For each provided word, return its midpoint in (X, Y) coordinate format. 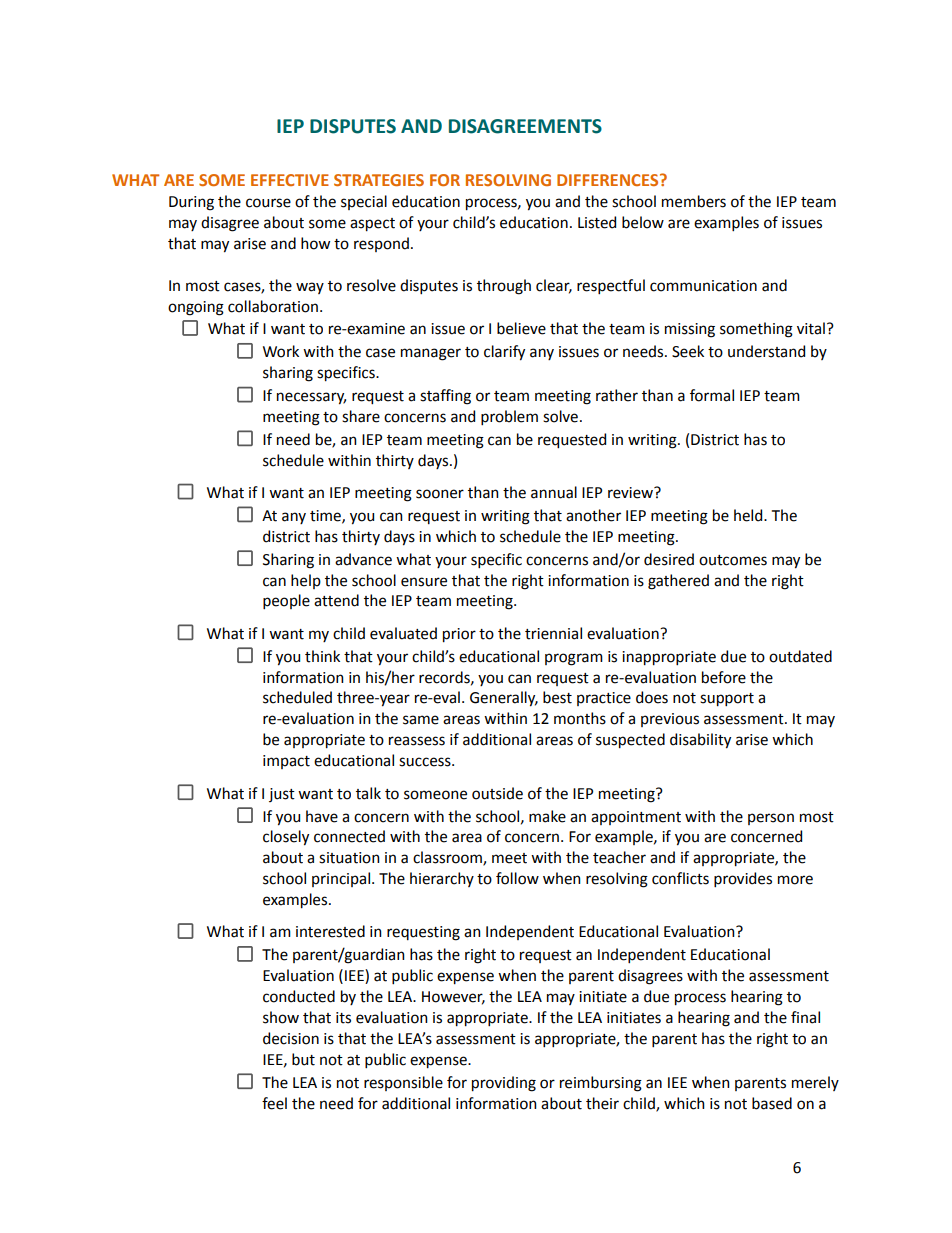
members (694, 201)
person (771, 819)
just (282, 795)
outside (497, 793)
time (326, 516)
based (772, 1103)
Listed (597, 222)
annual (554, 492)
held (749, 515)
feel (274, 1103)
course (268, 203)
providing (504, 1084)
